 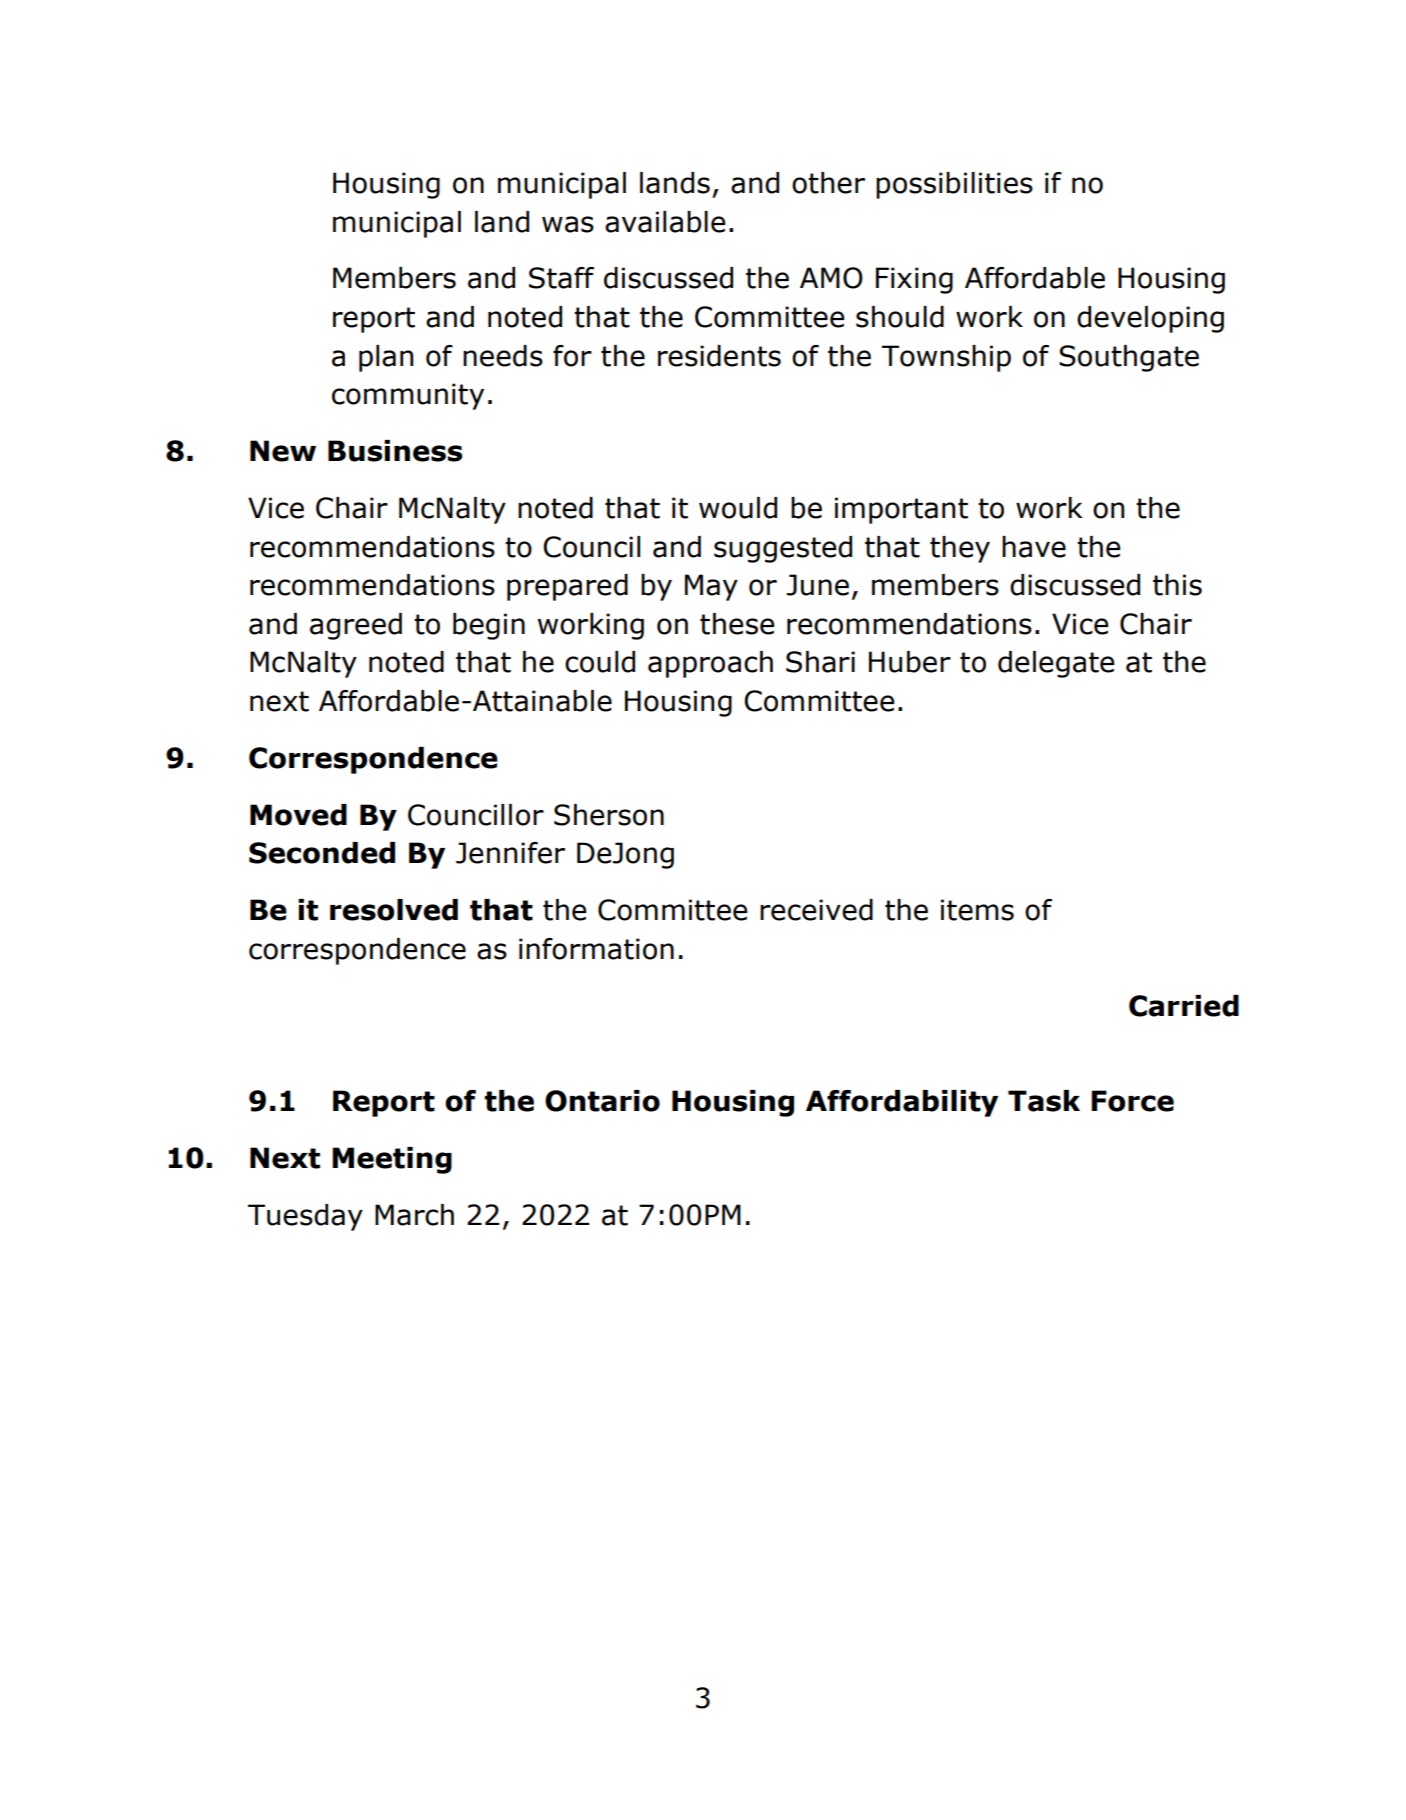 I want to click on possibilities, so click(x=954, y=185).
